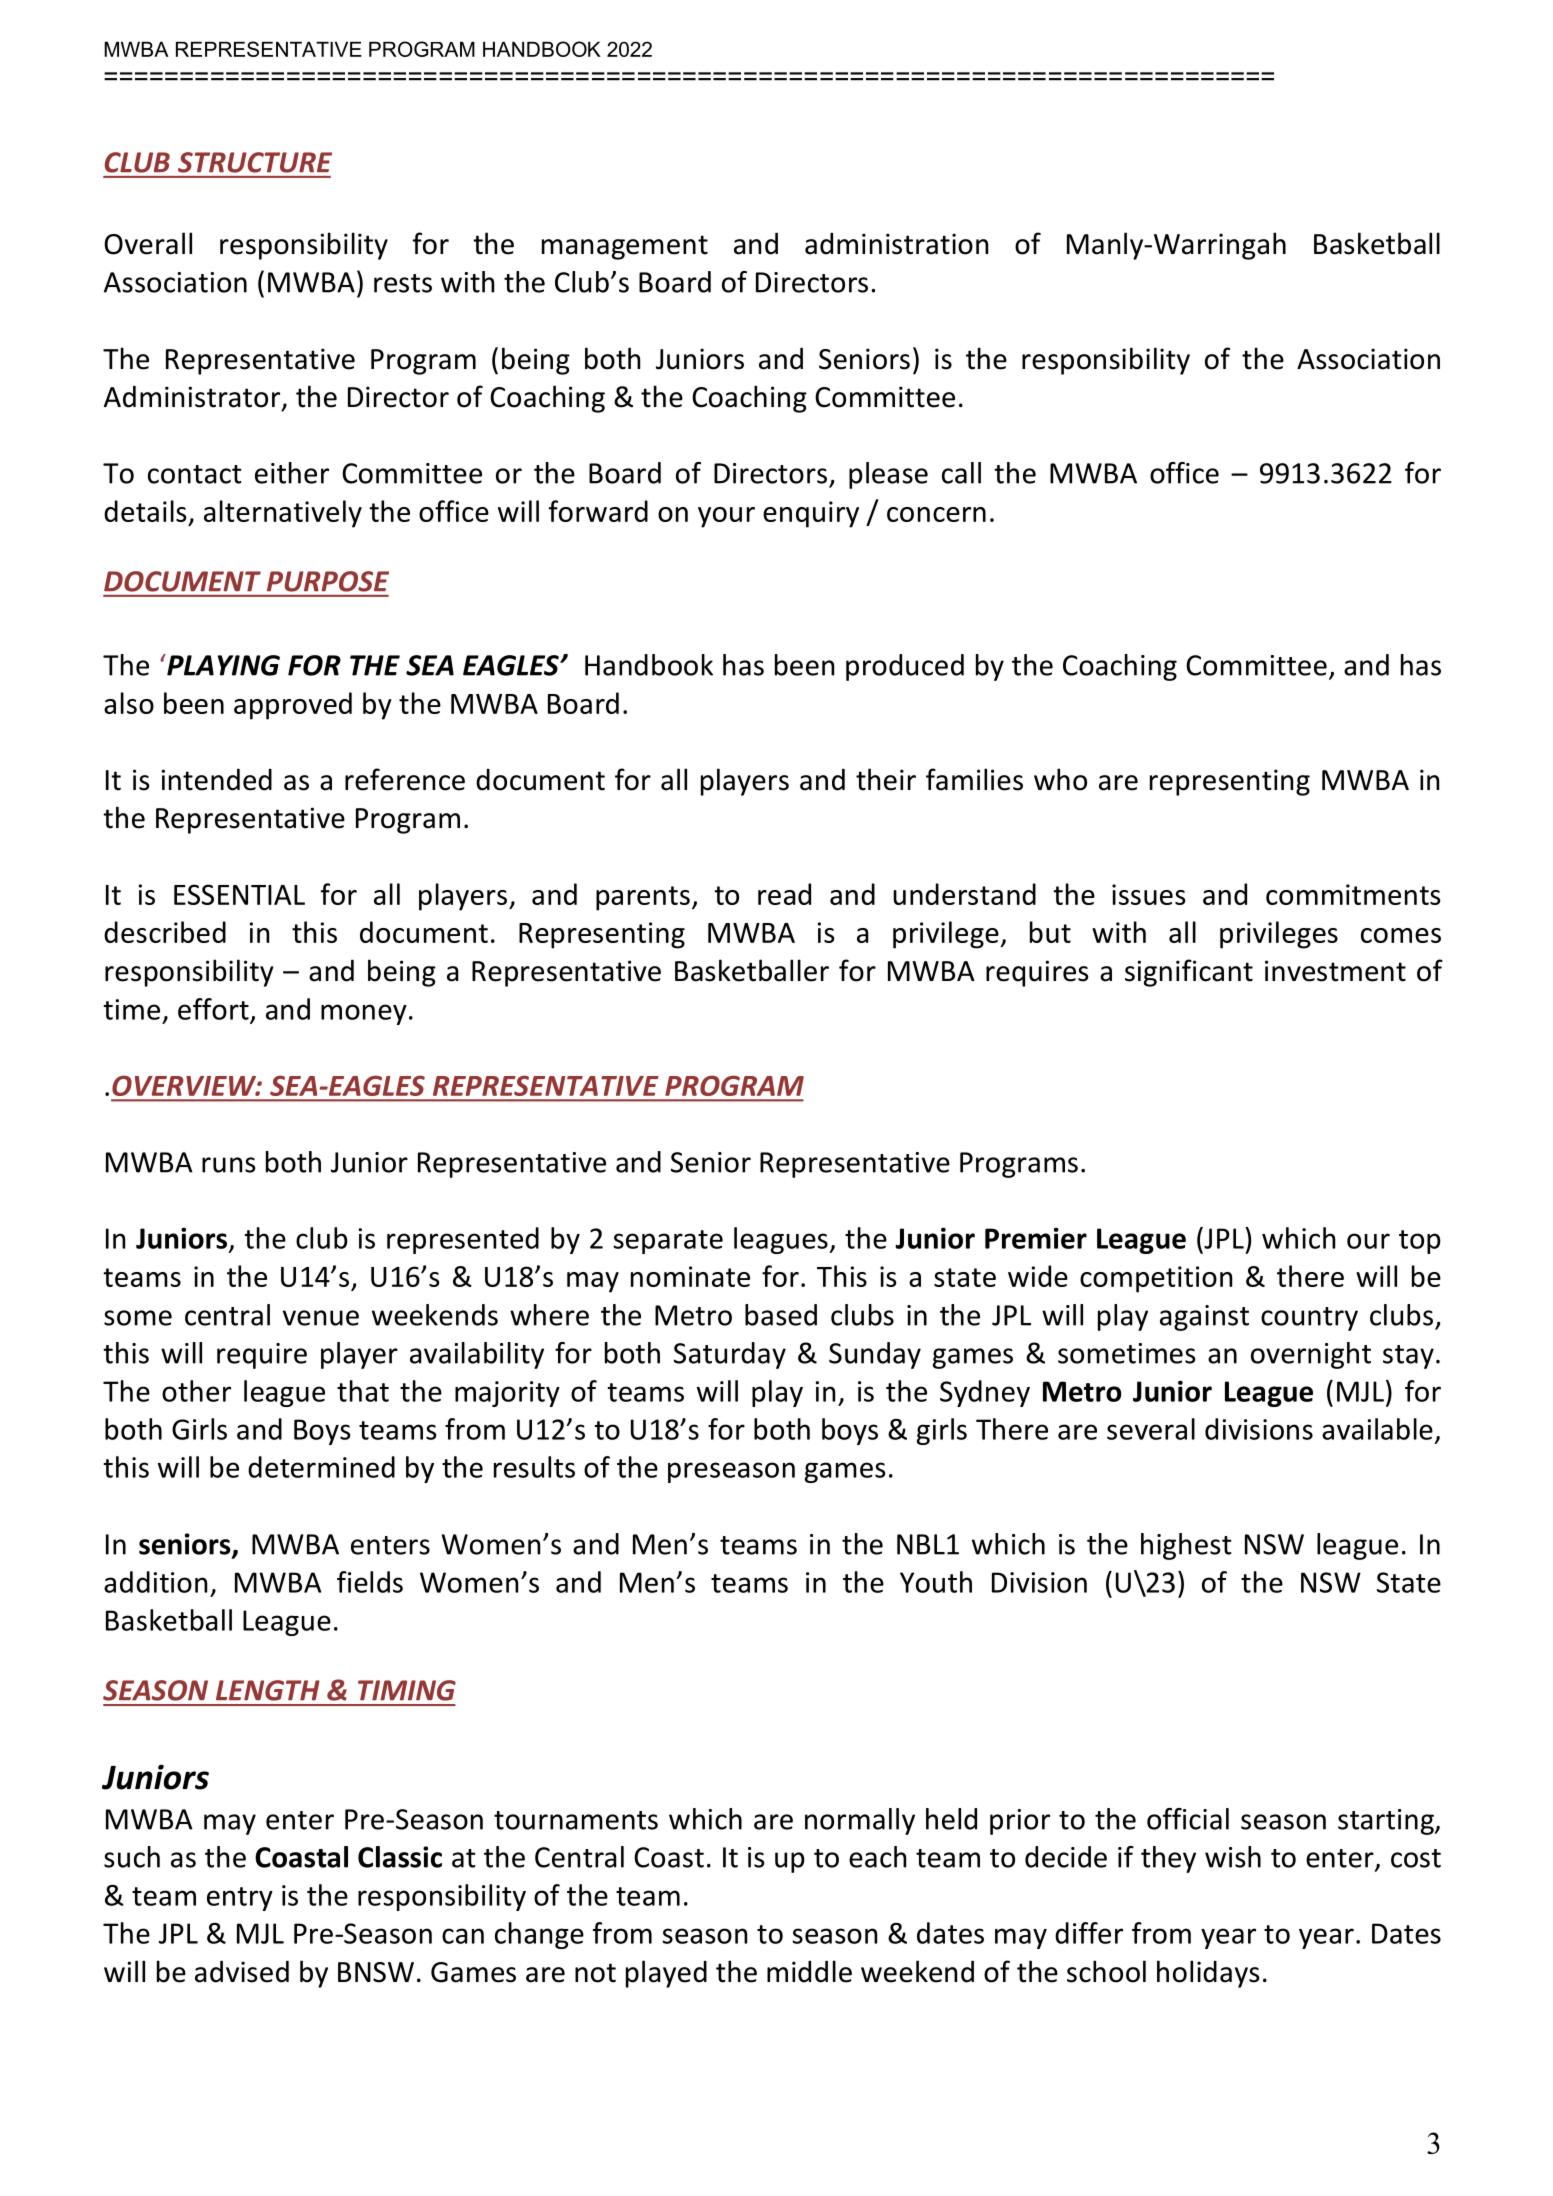 This screenshot has height=2196, width=1553. What do you see at coordinates (1233, 1857) in the screenshot?
I see `wish` at bounding box center [1233, 1857].
